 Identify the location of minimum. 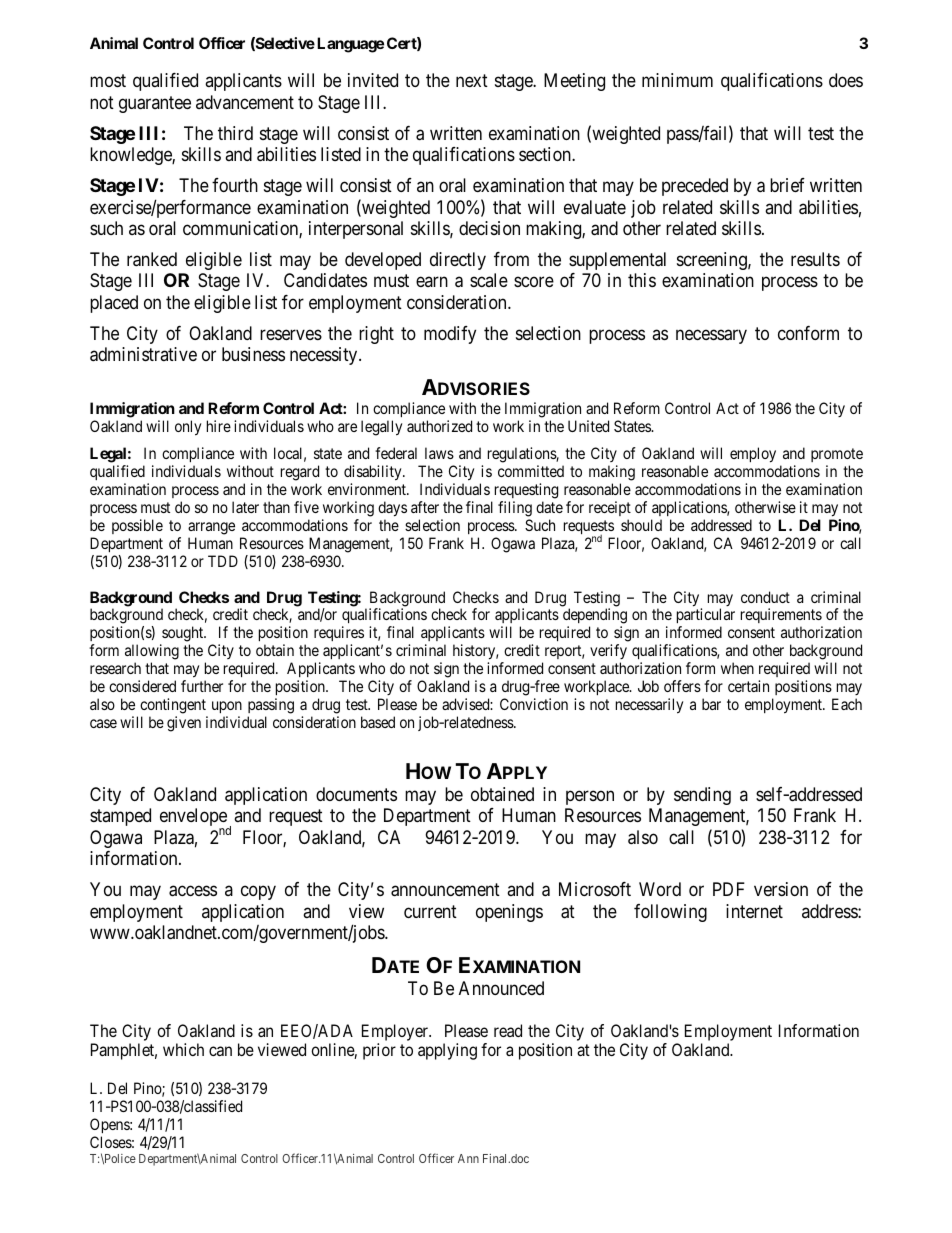
(677, 80).
